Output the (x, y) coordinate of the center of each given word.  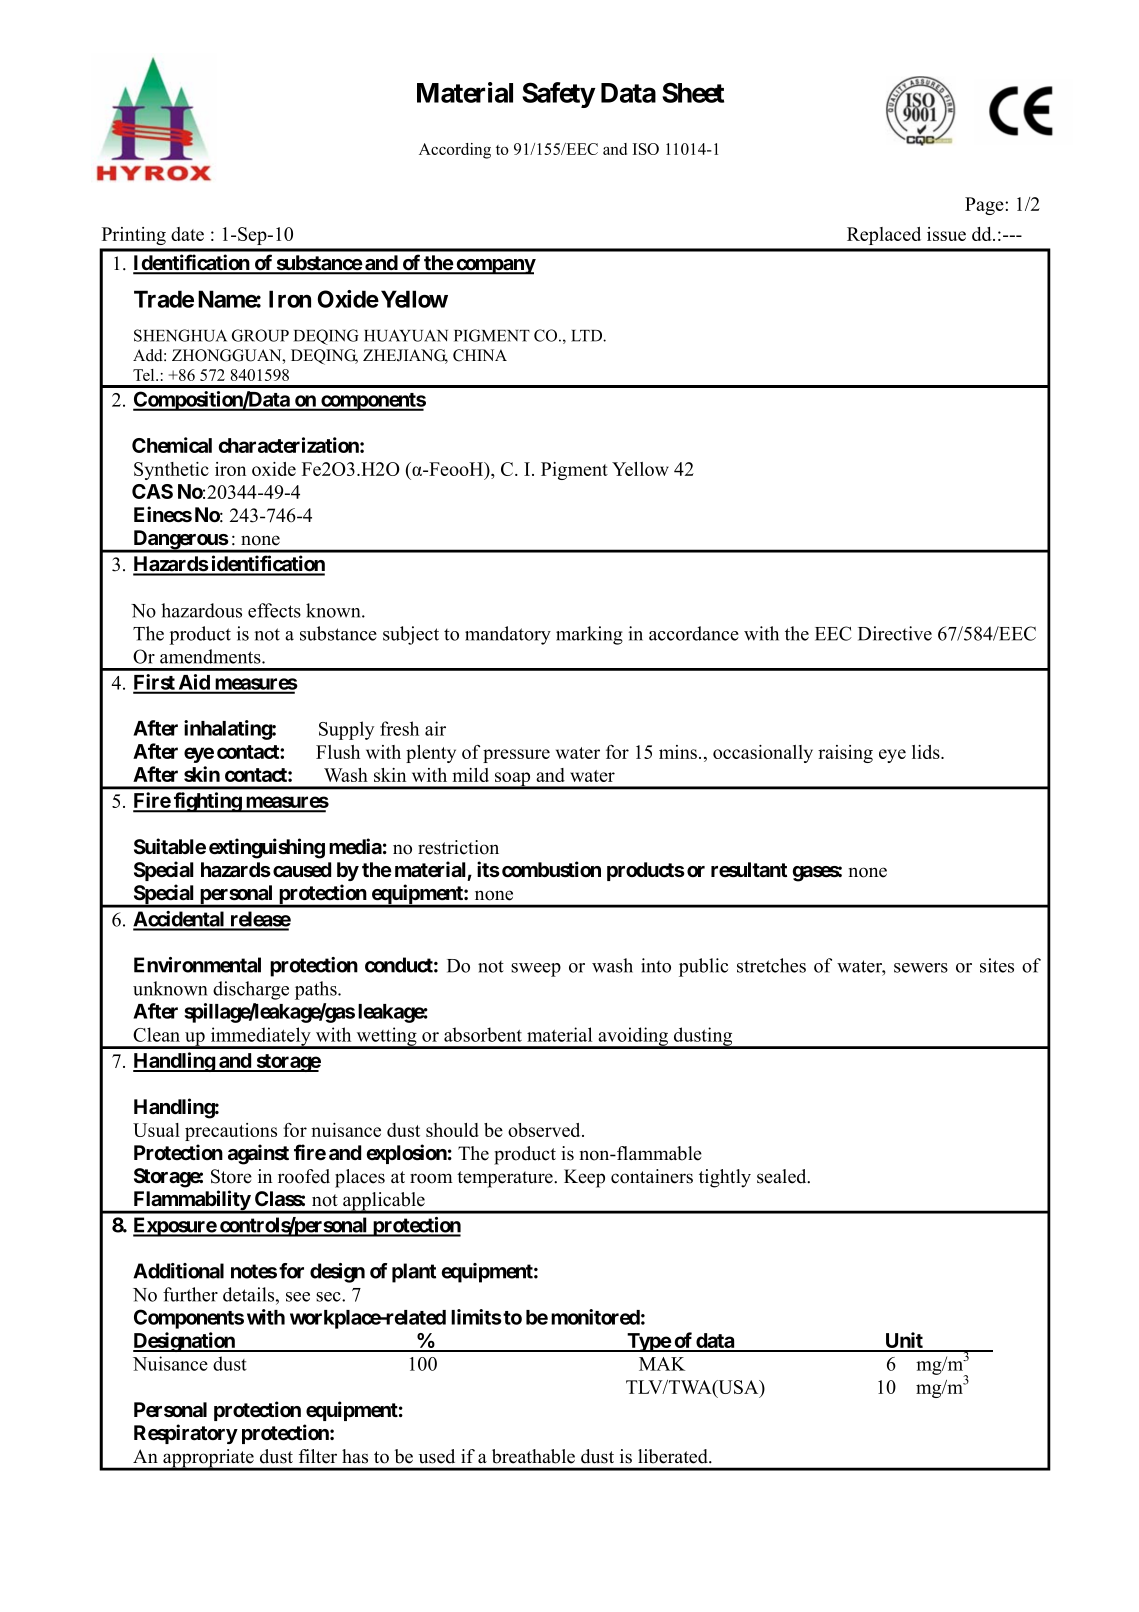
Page (985, 206)
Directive (895, 633)
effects (274, 610)
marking (589, 635)
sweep (536, 970)
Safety (558, 95)
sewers (921, 968)
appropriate (208, 1459)
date (187, 234)
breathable (533, 1456)
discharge (251, 990)
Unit (904, 1341)
